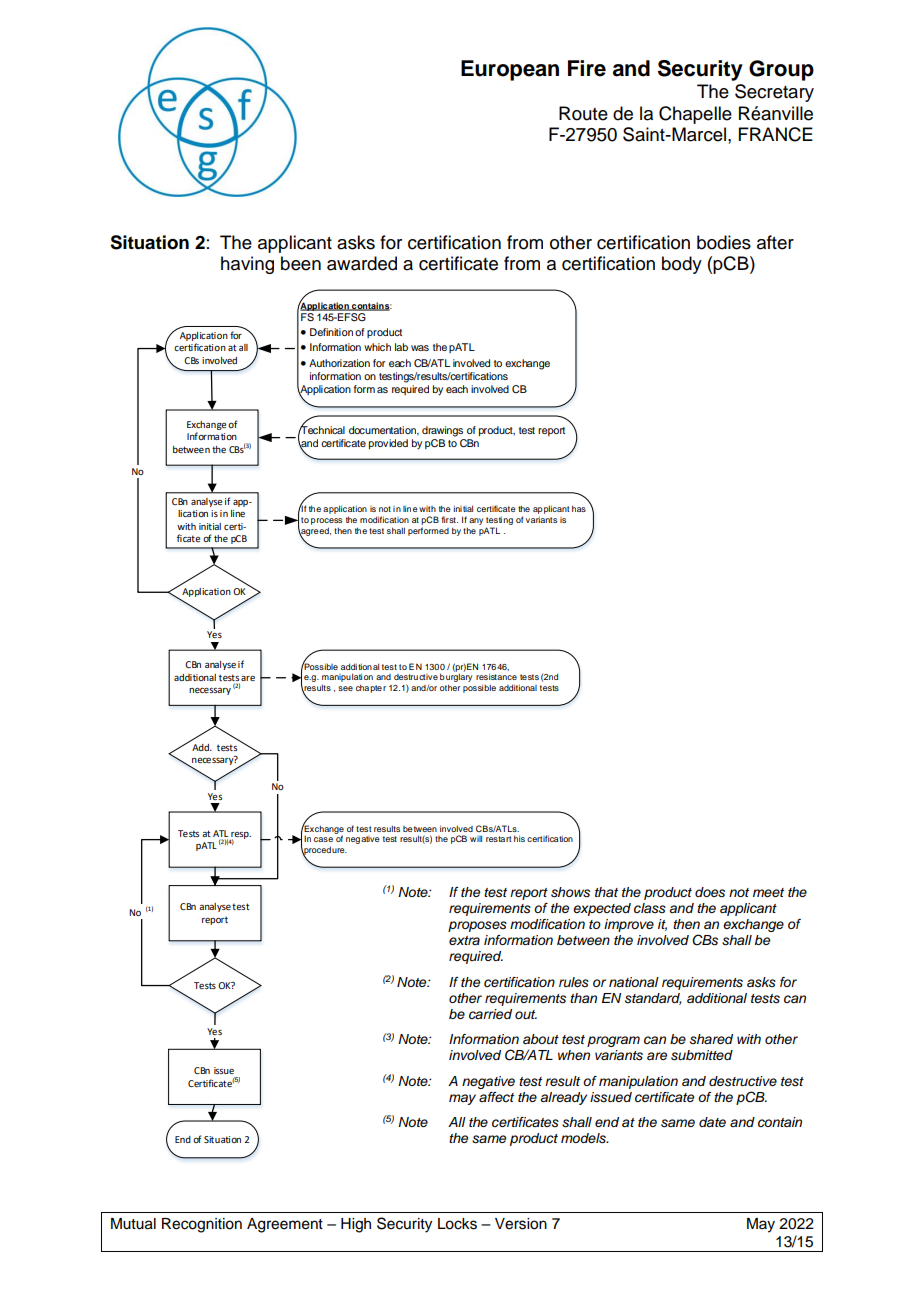  I want to click on Chapelle, so click(695, 115).
